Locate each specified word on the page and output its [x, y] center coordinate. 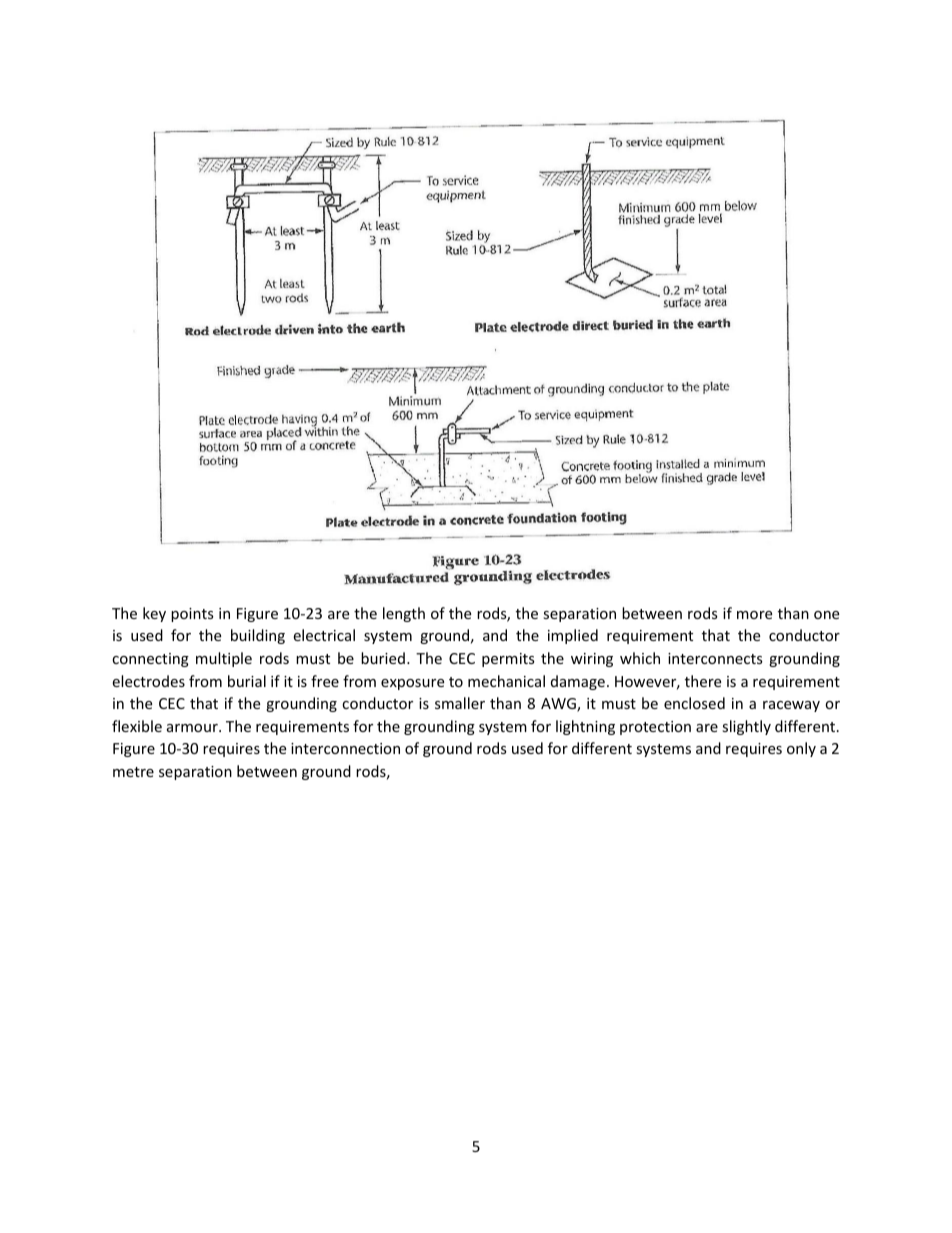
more [754, 615]
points [192, 615]
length [404, 614]
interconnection [345, 748]
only [801, 749]
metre [133, 772]
